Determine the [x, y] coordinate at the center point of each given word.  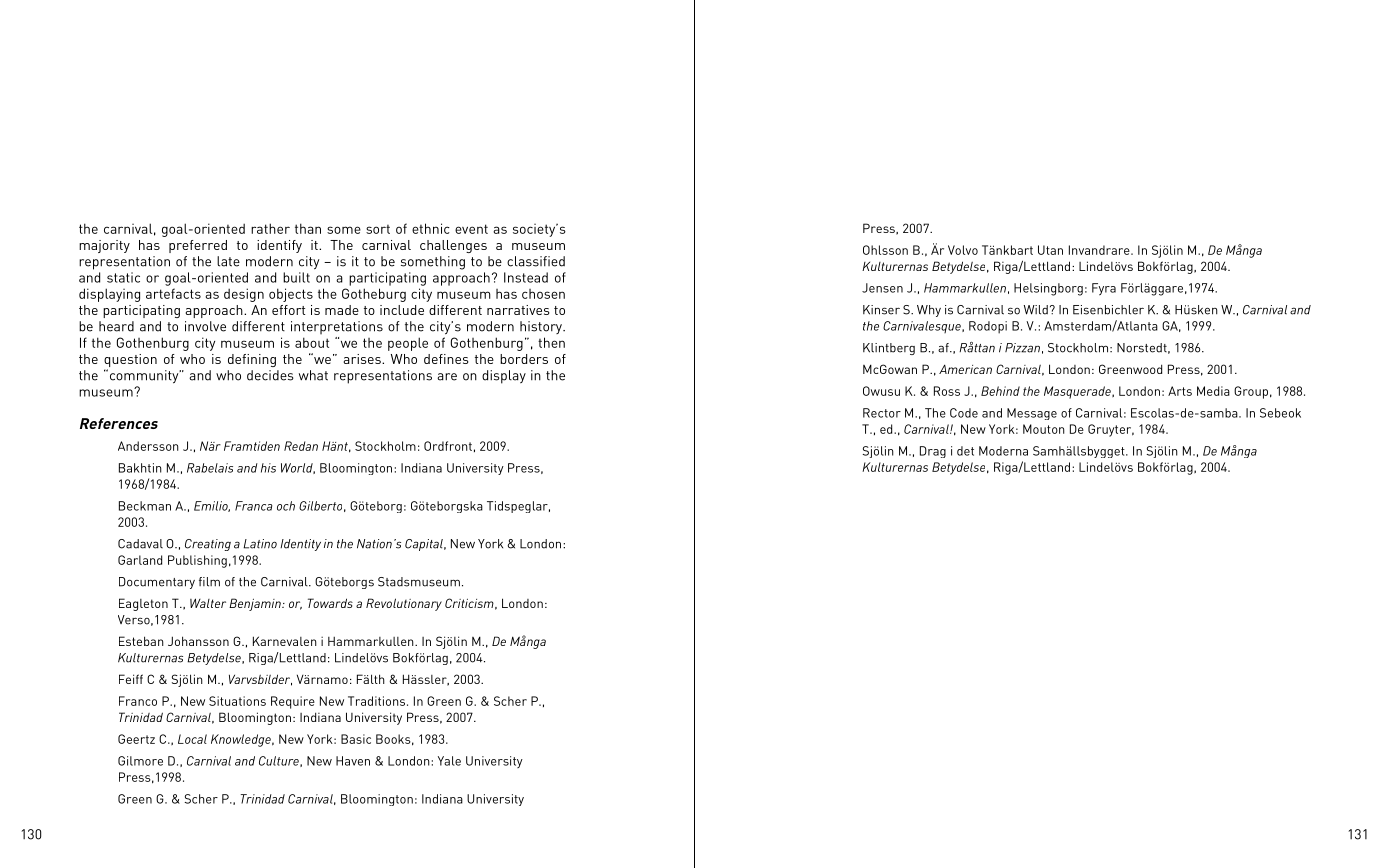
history [542, 327]
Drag [933, 452]
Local [192, 739]
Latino [260, 544]
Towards [330, 603]
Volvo [963, 250]
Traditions [378, 701]
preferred [198, 246]
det [965, 451]
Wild [1036, 310]
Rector [882, 413]
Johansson [198, 641]
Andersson [148, 446]
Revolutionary [404, 604]
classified [536, 261]
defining [252, 360]
